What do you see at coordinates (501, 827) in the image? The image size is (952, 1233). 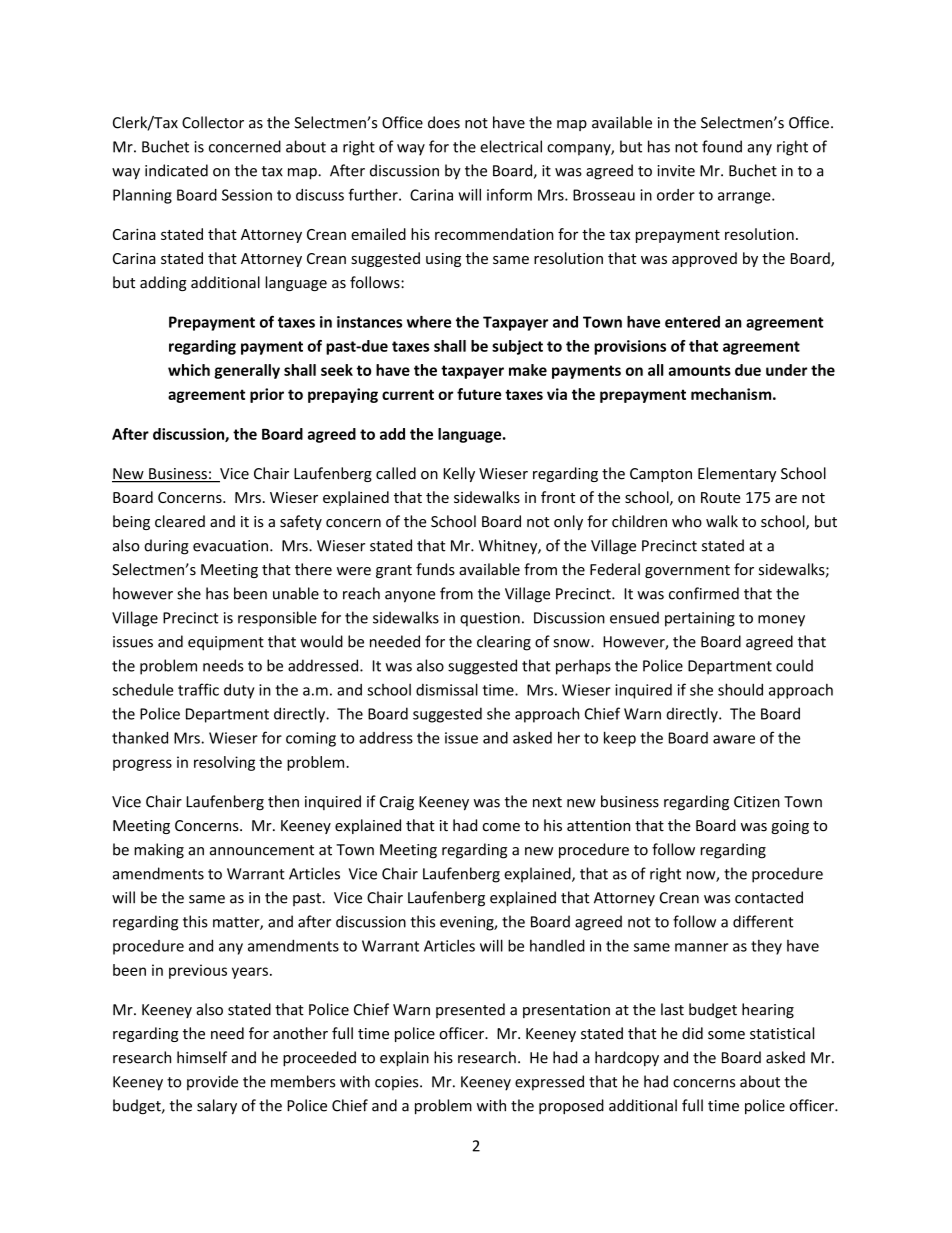 I see `come` at bounding box center [501, 827].
